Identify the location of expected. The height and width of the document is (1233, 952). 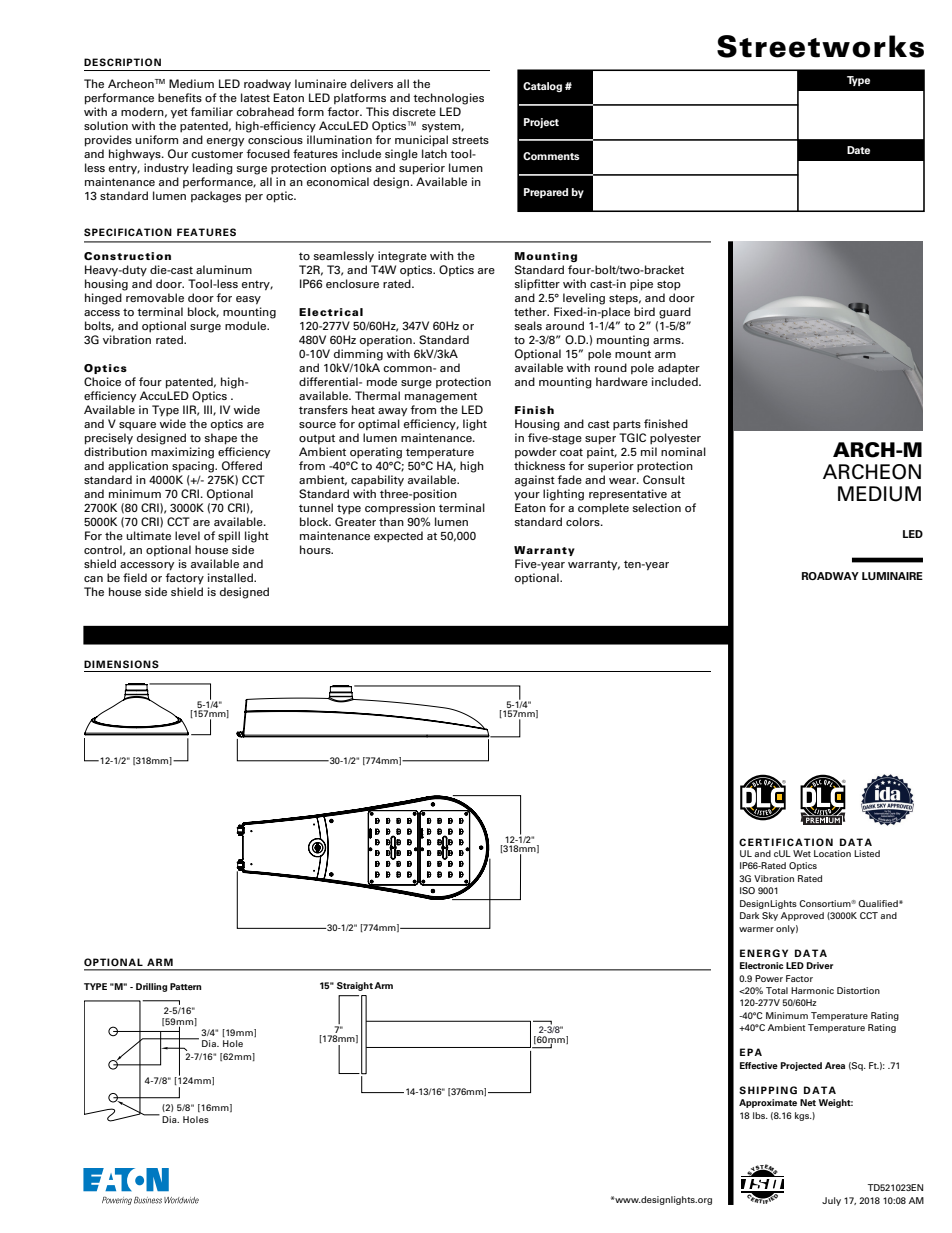
(398, 537).
